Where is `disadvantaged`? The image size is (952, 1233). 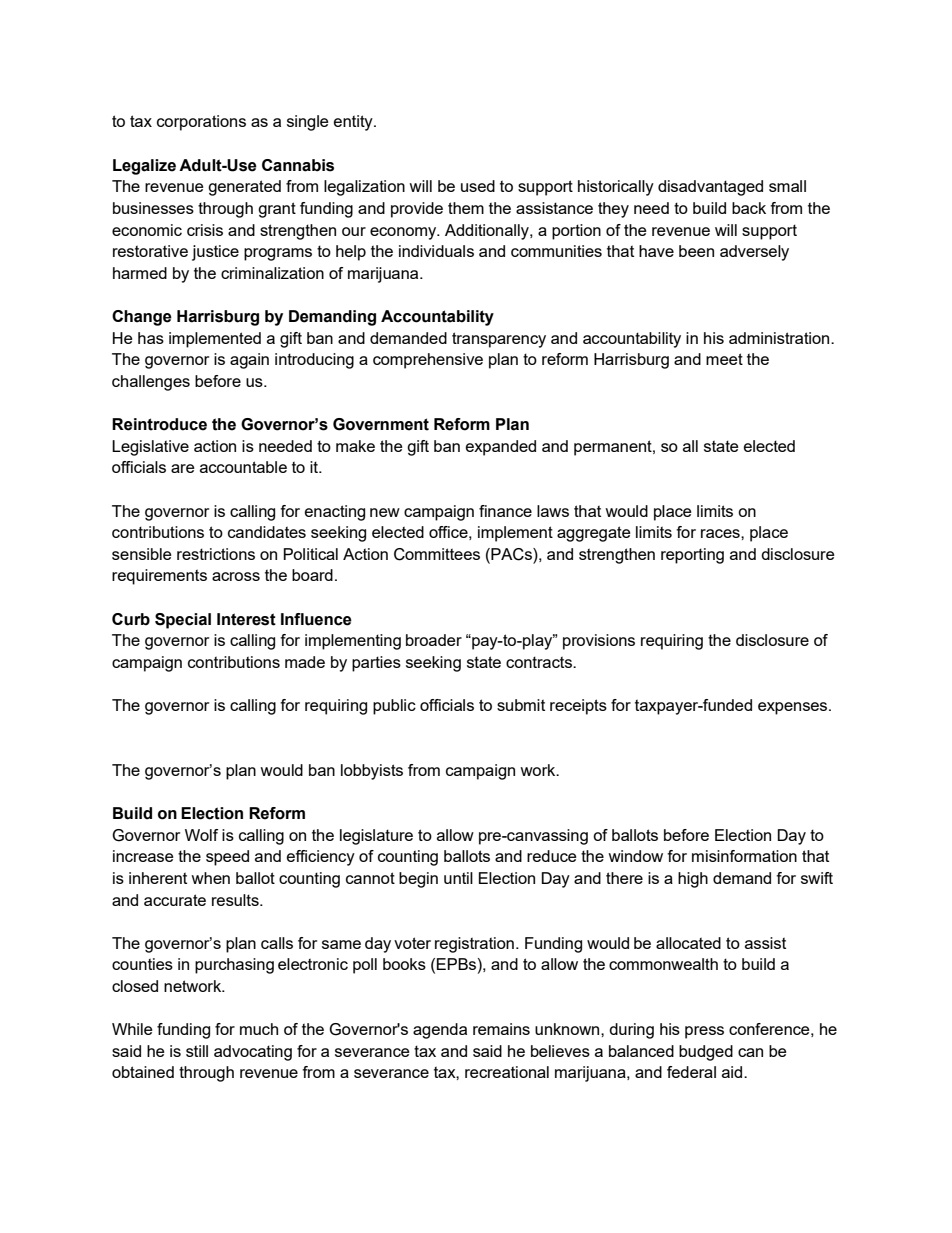 disadvantaged is located at coordinates (710, 188).
